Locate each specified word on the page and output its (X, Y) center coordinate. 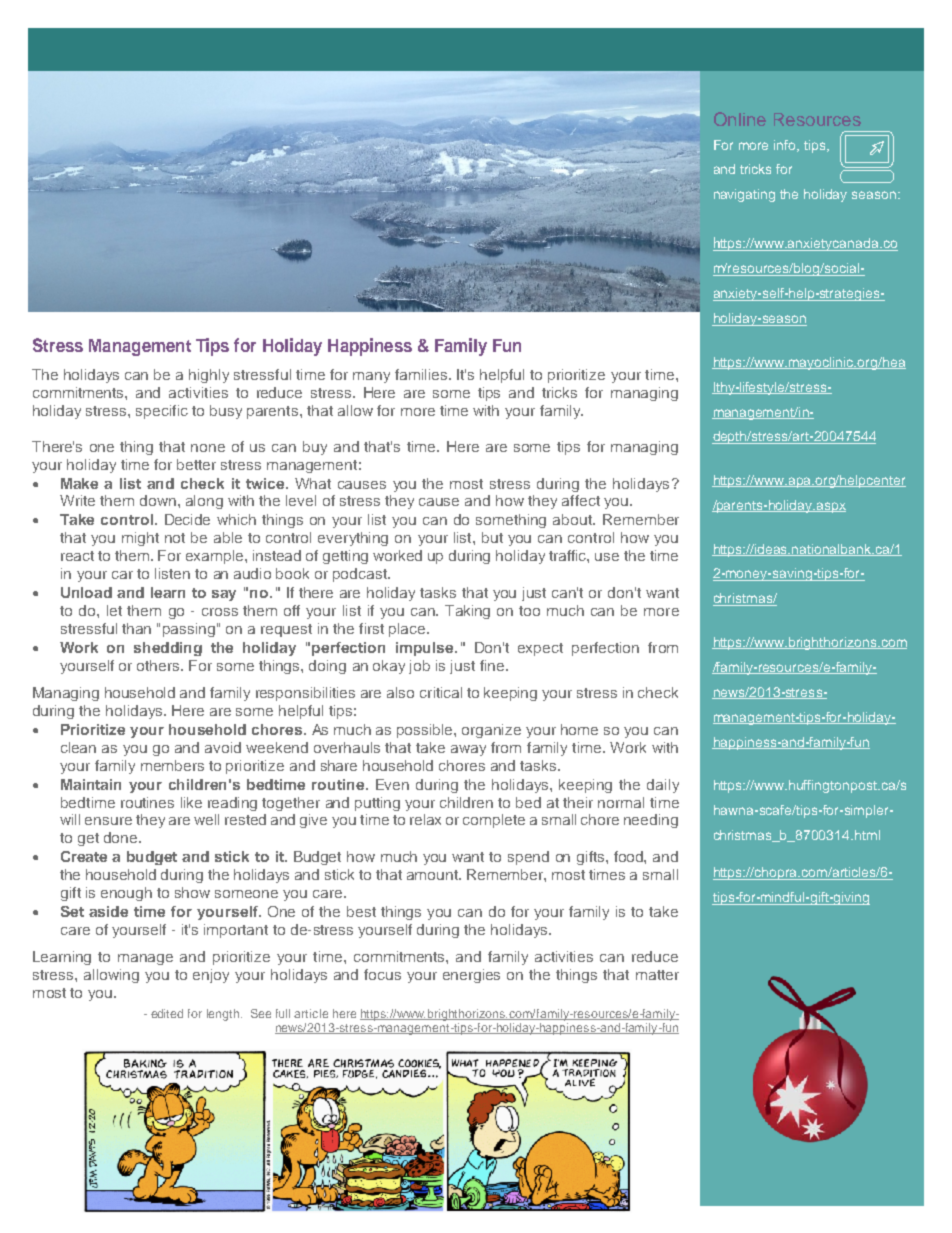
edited (167, 1013)
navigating (744, 195)
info (786, 146)
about (573, 519)
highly (209, 376)
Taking (467, 612)
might (140, 539)
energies (471, 976)
